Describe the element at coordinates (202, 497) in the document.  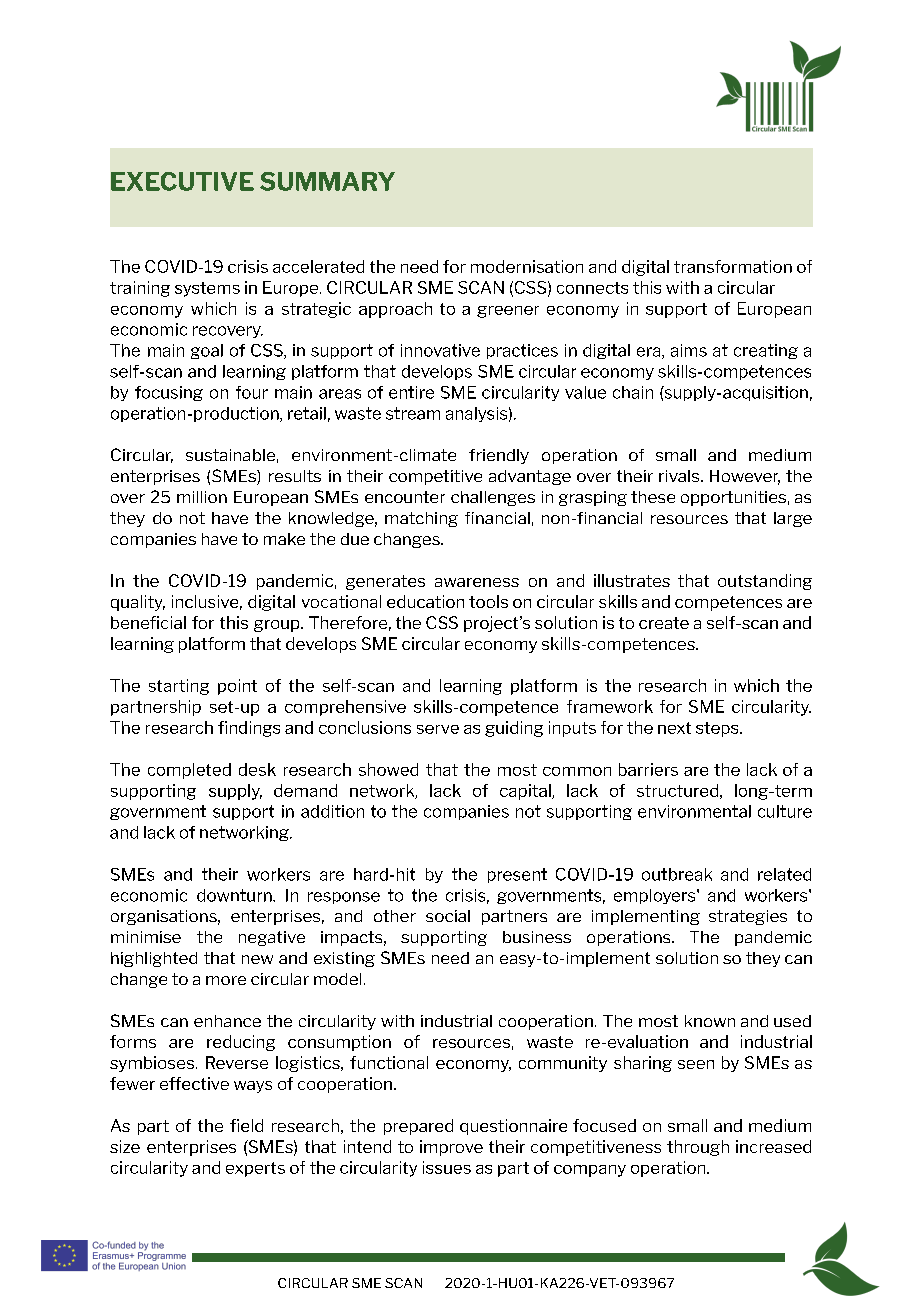
I see `million` at that location.
